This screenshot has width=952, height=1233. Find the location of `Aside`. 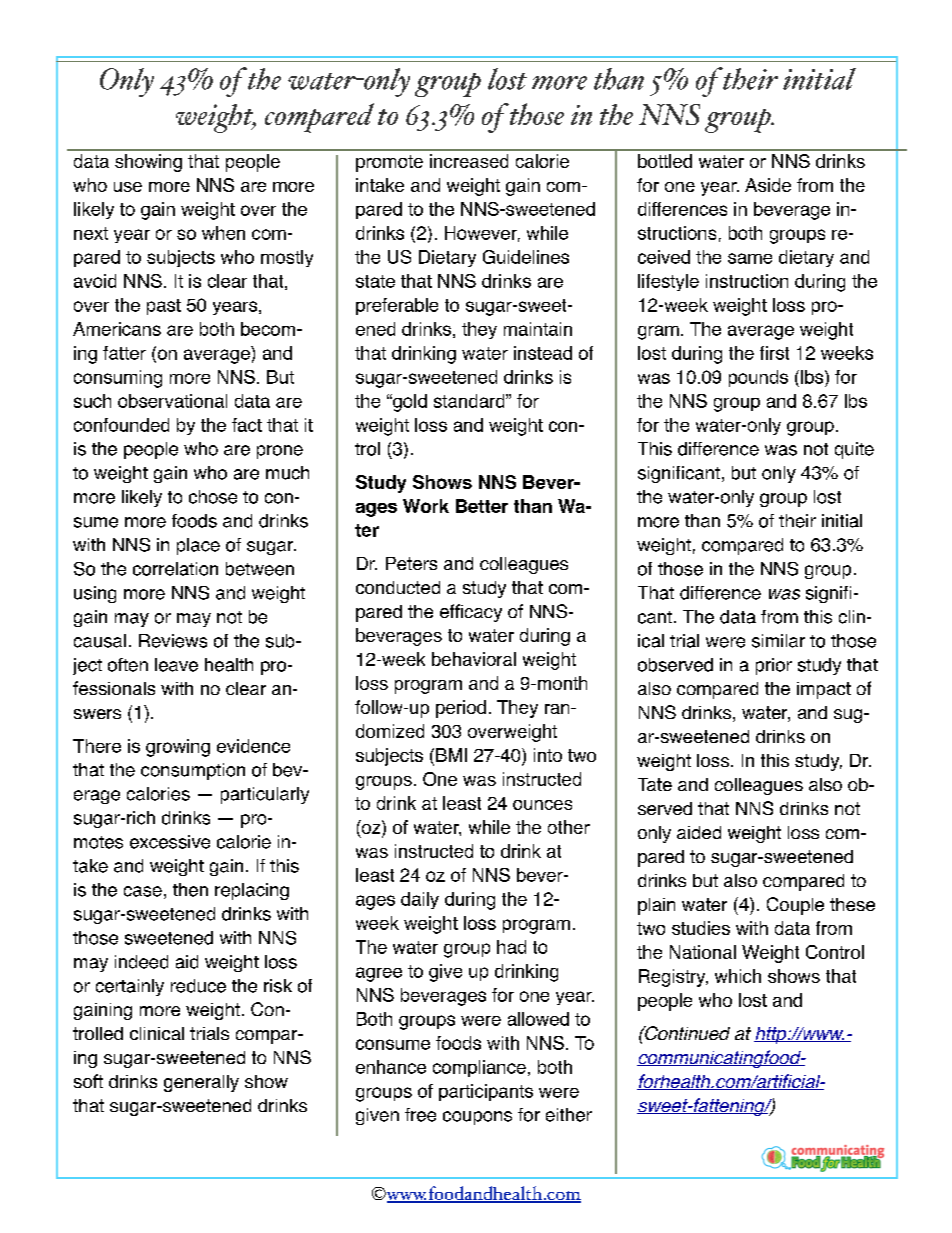

Aside is located at coordinates (768, 185).
